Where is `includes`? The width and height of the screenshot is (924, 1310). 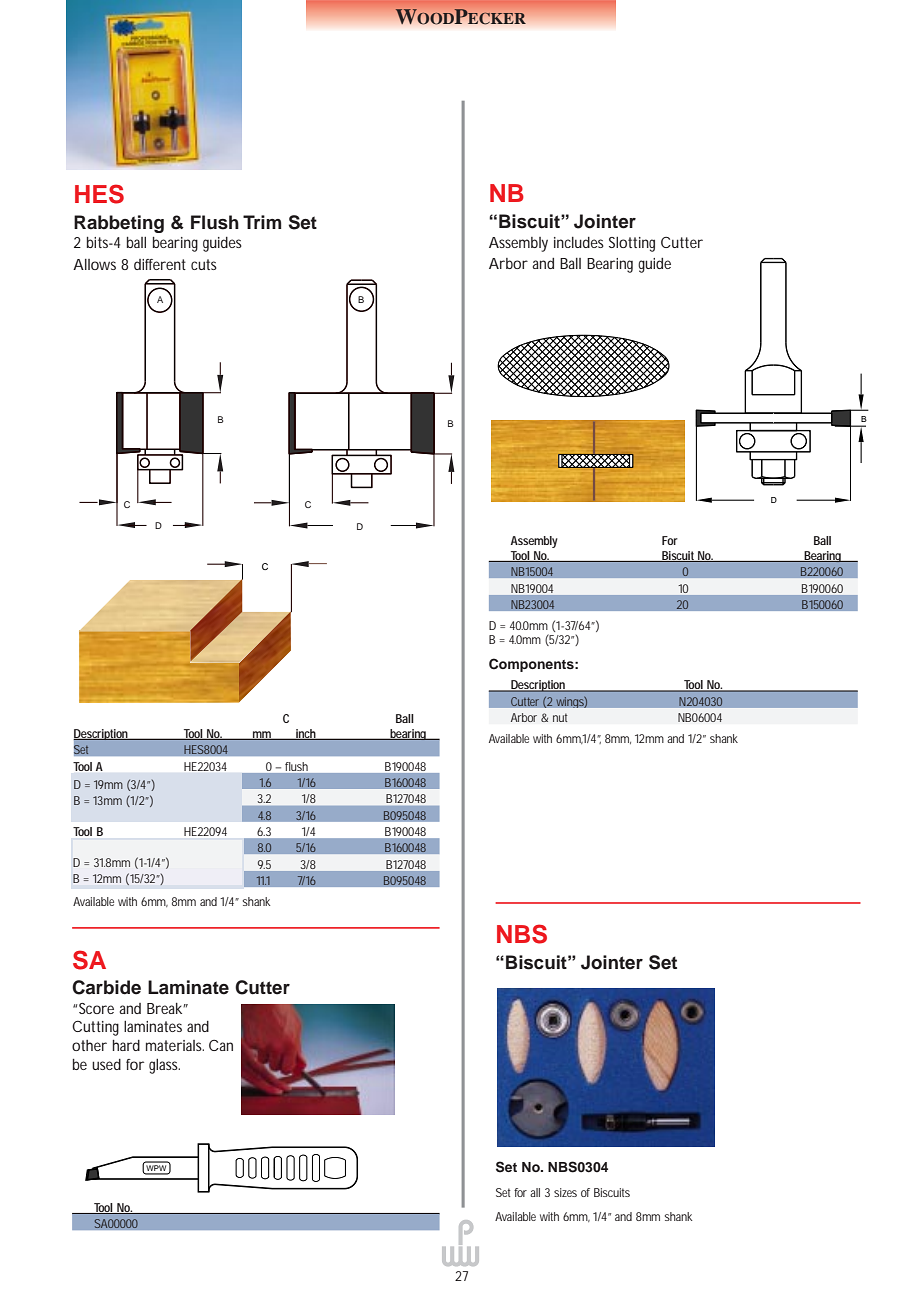
includes is located at coordinates (579, 242).
